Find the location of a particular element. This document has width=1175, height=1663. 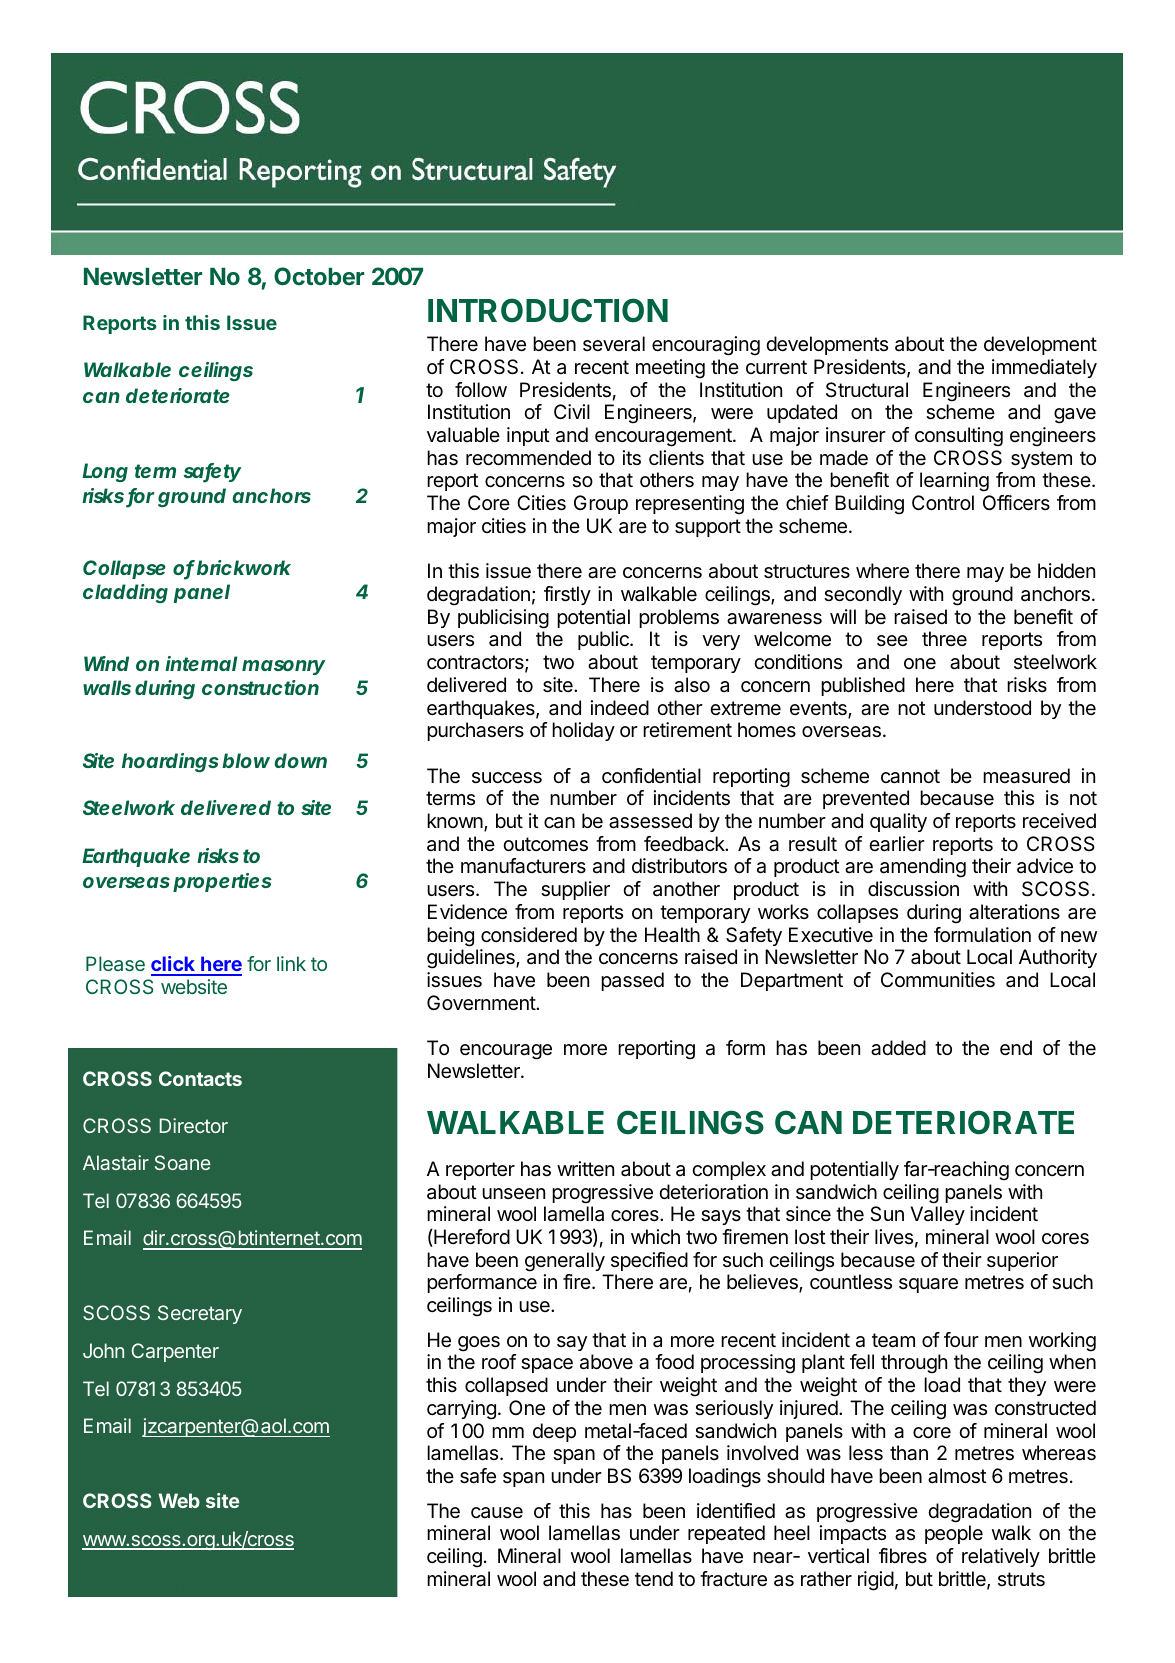

October is located at coordinates (319, 276).
